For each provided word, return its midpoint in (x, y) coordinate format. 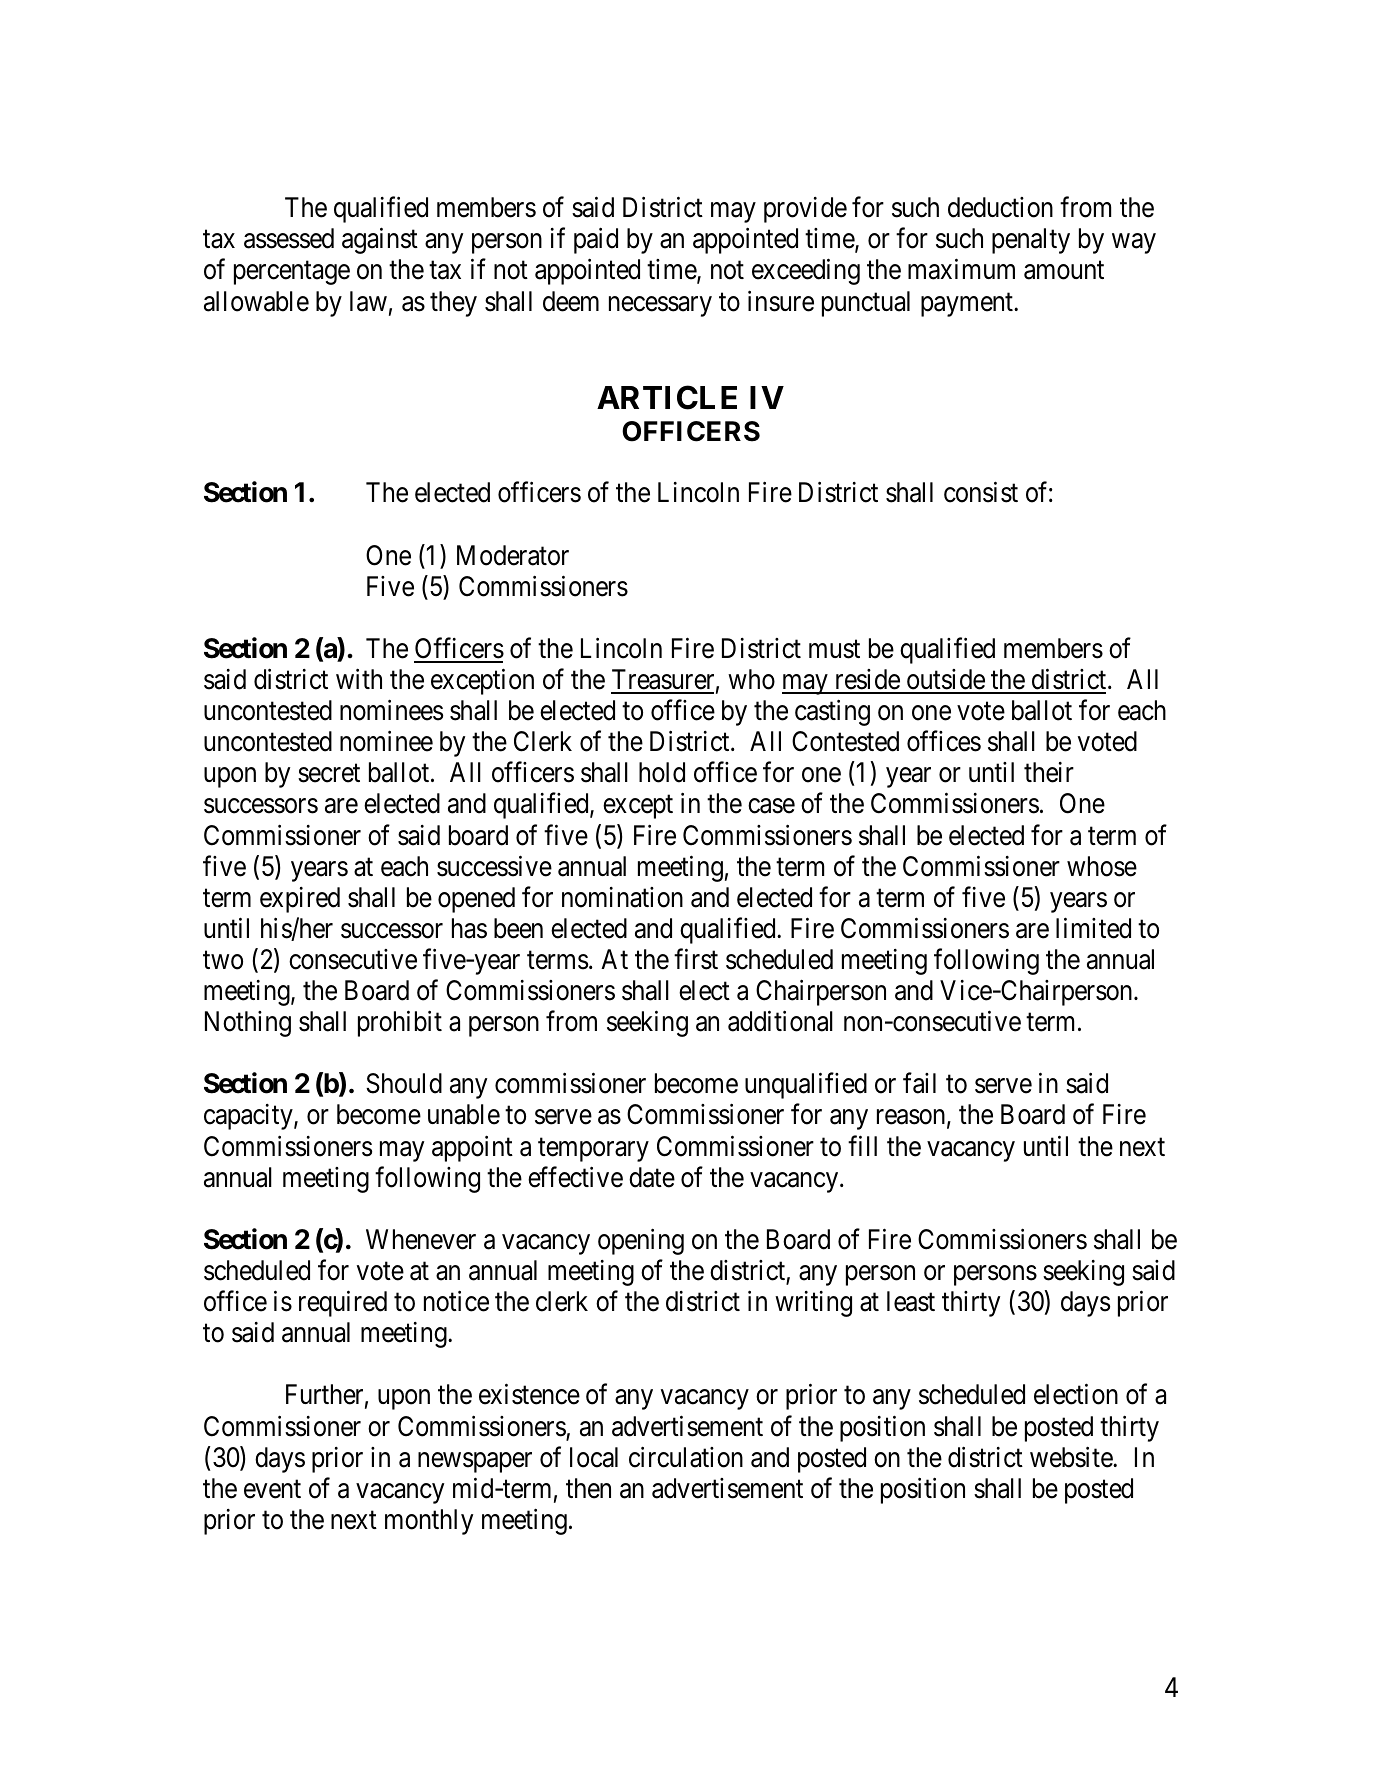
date (652, 1177)
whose (1102, 866)
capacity (249, 1117)
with (359, 679)
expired (300, 900)
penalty (1031, 241)
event (272, 1489)
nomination (622, 897)
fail (919, 1083)
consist (981, 492)
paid (596, 241)
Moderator (513, 555)
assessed (289, 238)
